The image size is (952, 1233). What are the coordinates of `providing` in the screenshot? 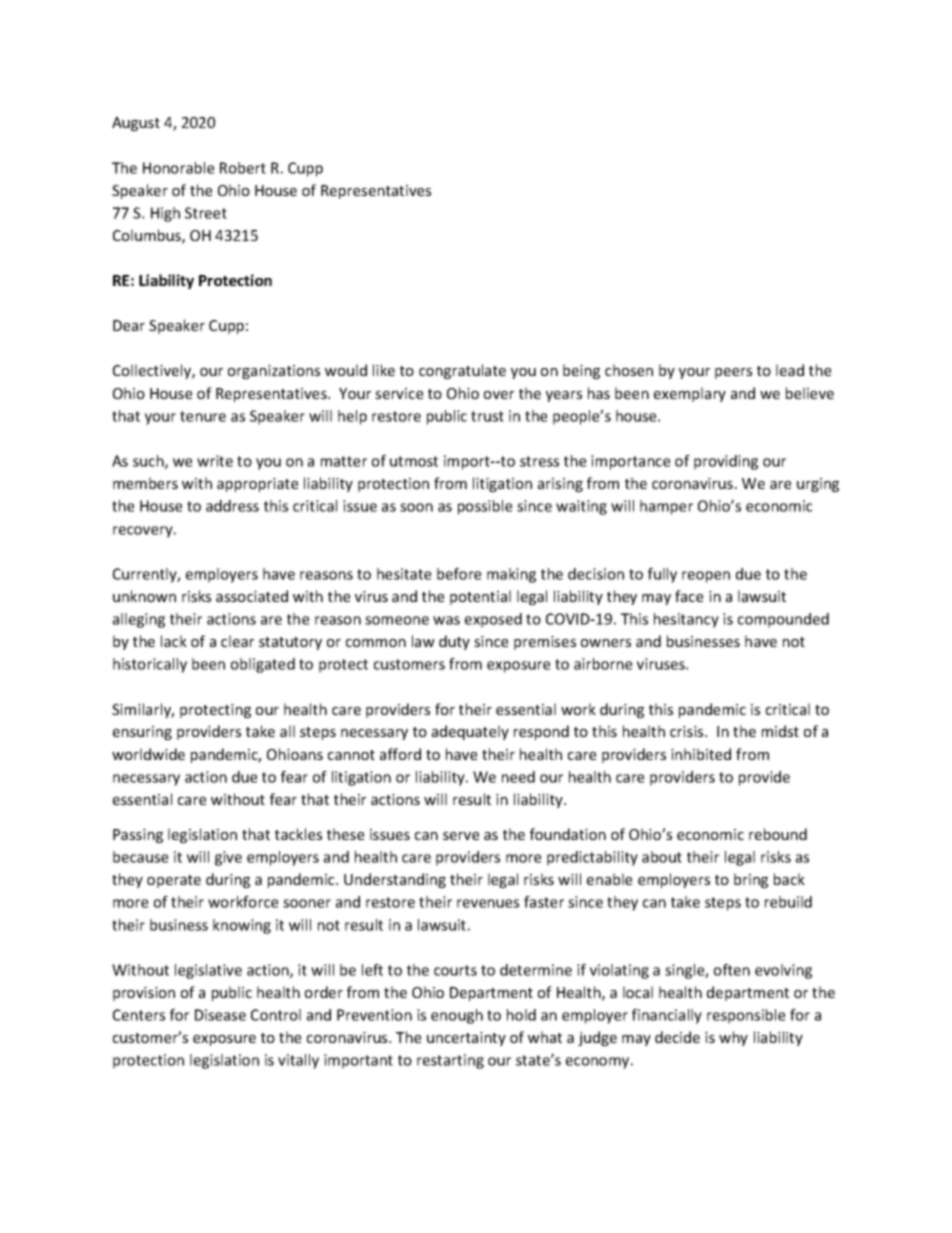 It's located at (726, 462).
